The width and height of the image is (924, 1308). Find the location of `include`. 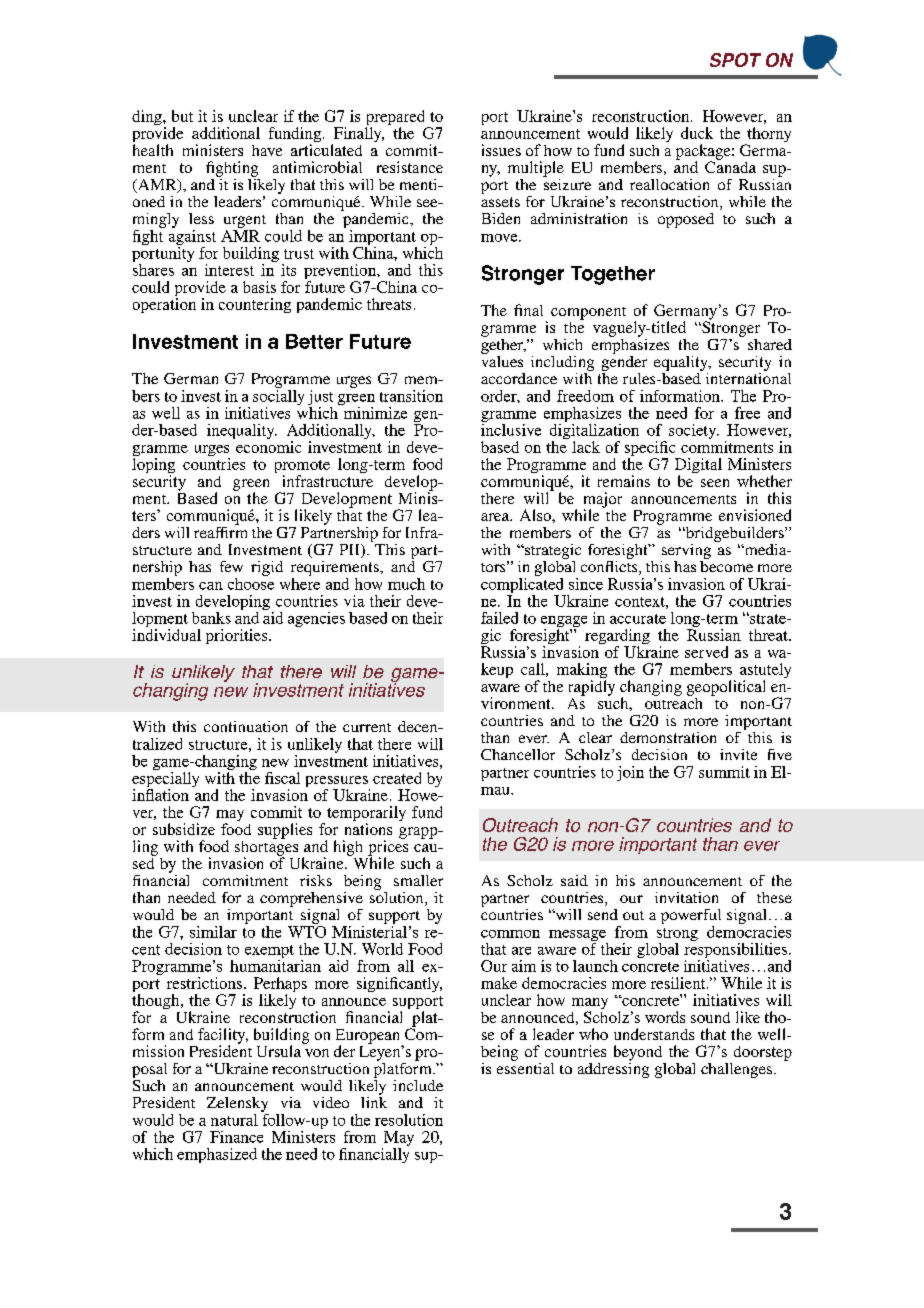

include is located at coordinates (418, 1085).
